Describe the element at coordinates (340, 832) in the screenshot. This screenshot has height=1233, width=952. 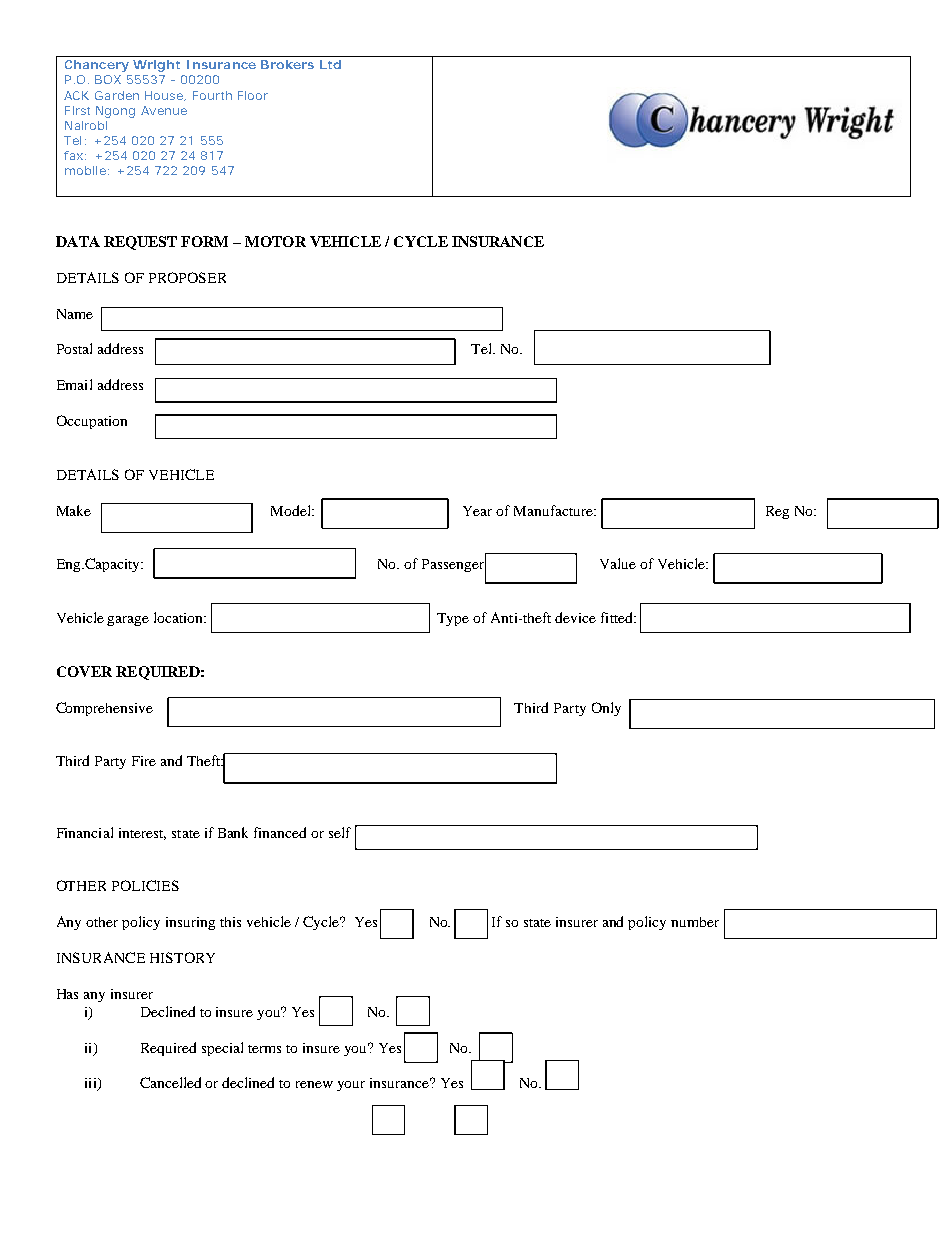
I see `self` at that location.
